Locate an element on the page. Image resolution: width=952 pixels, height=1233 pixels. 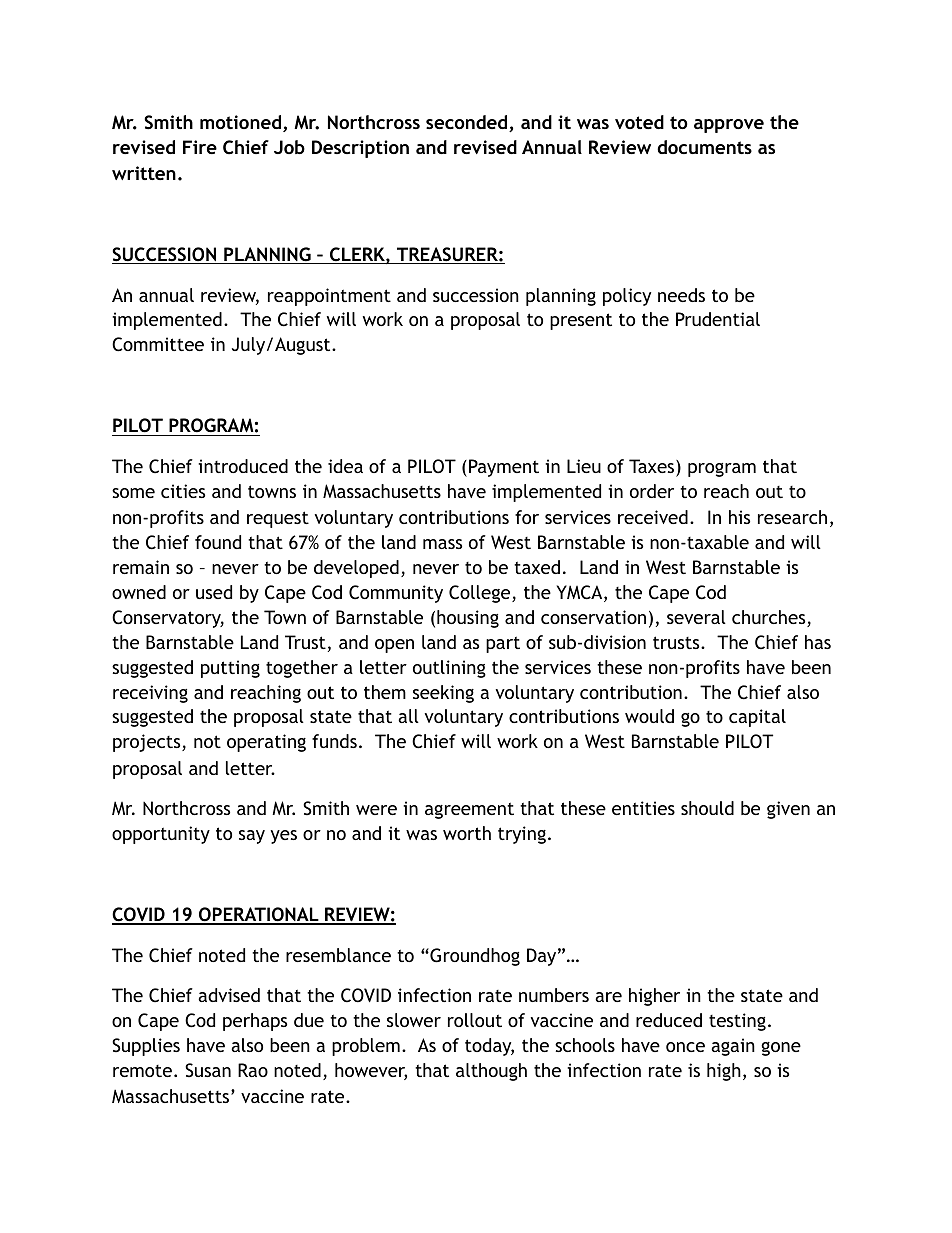
College is located at coordinates (481, 594).
